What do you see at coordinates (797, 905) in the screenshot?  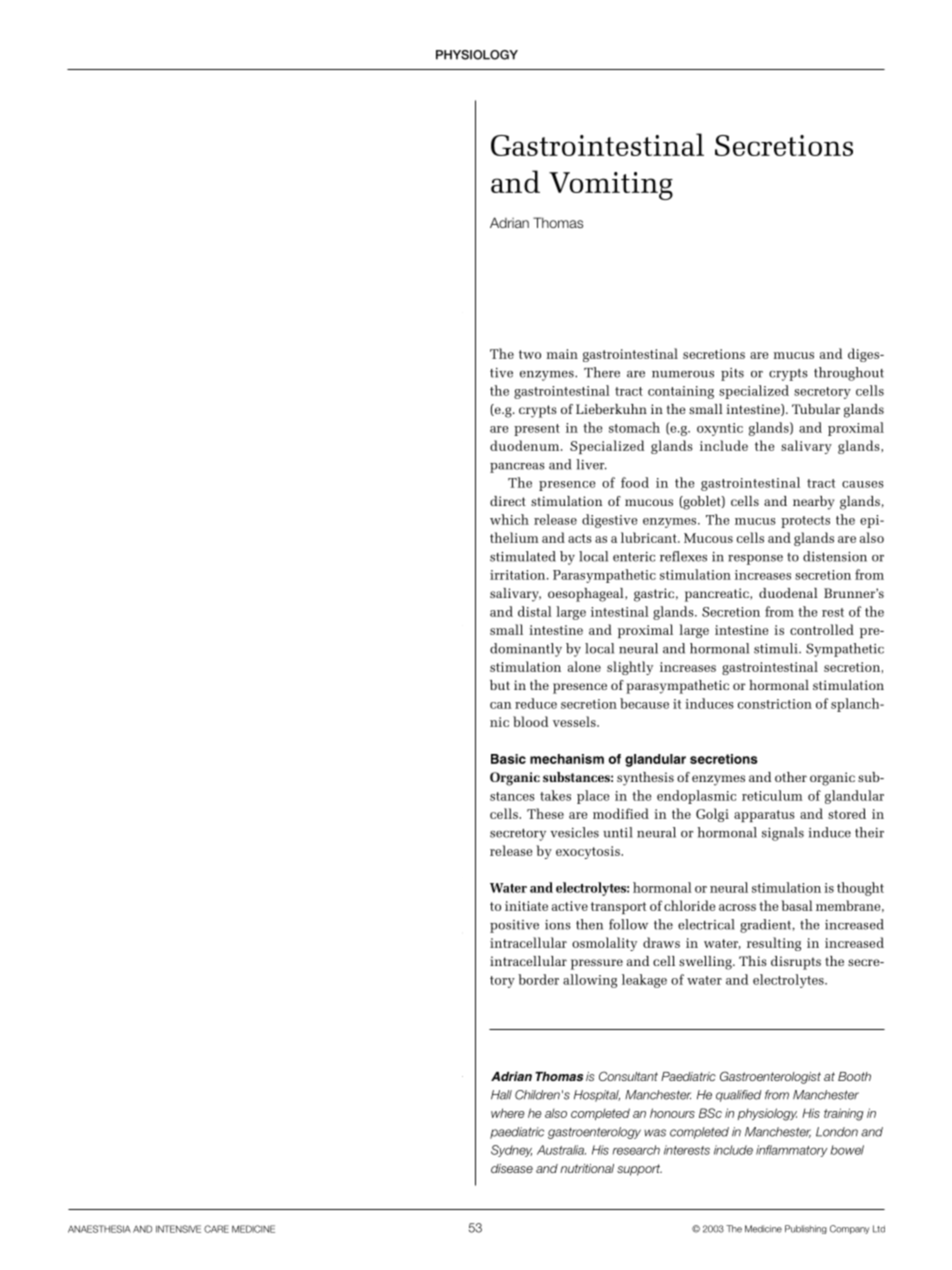 I see `basal` at bounding box center [797, 905].
